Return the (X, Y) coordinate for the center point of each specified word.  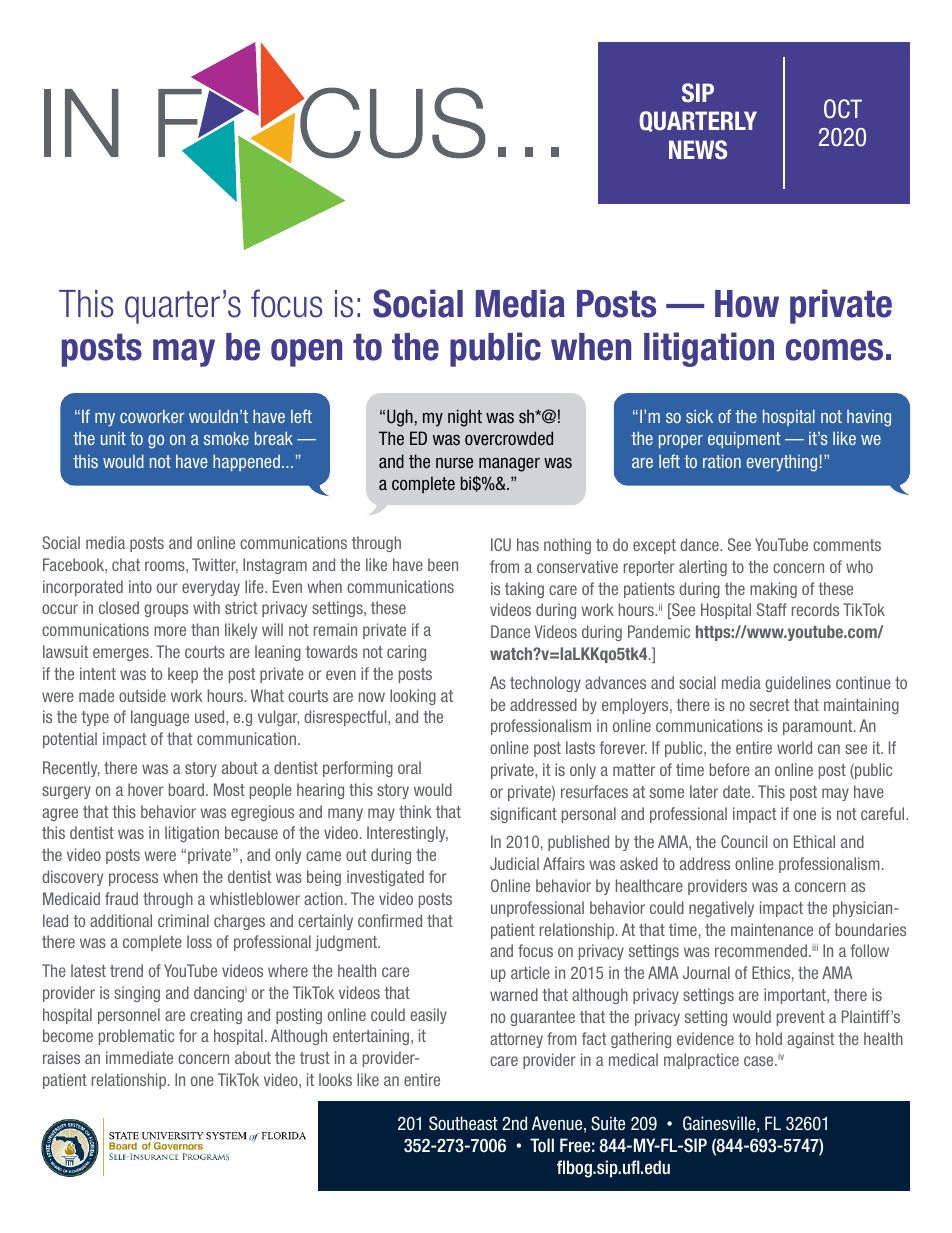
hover (146, 789)
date (738, 791)
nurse (454, 462)
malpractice (701, 1061)
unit (113, 438)
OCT (843, 109)
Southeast (463, 1123)
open (306, 353)
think (415, 811)
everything (782, 463)
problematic (137, 1037)
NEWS (698, 150)
